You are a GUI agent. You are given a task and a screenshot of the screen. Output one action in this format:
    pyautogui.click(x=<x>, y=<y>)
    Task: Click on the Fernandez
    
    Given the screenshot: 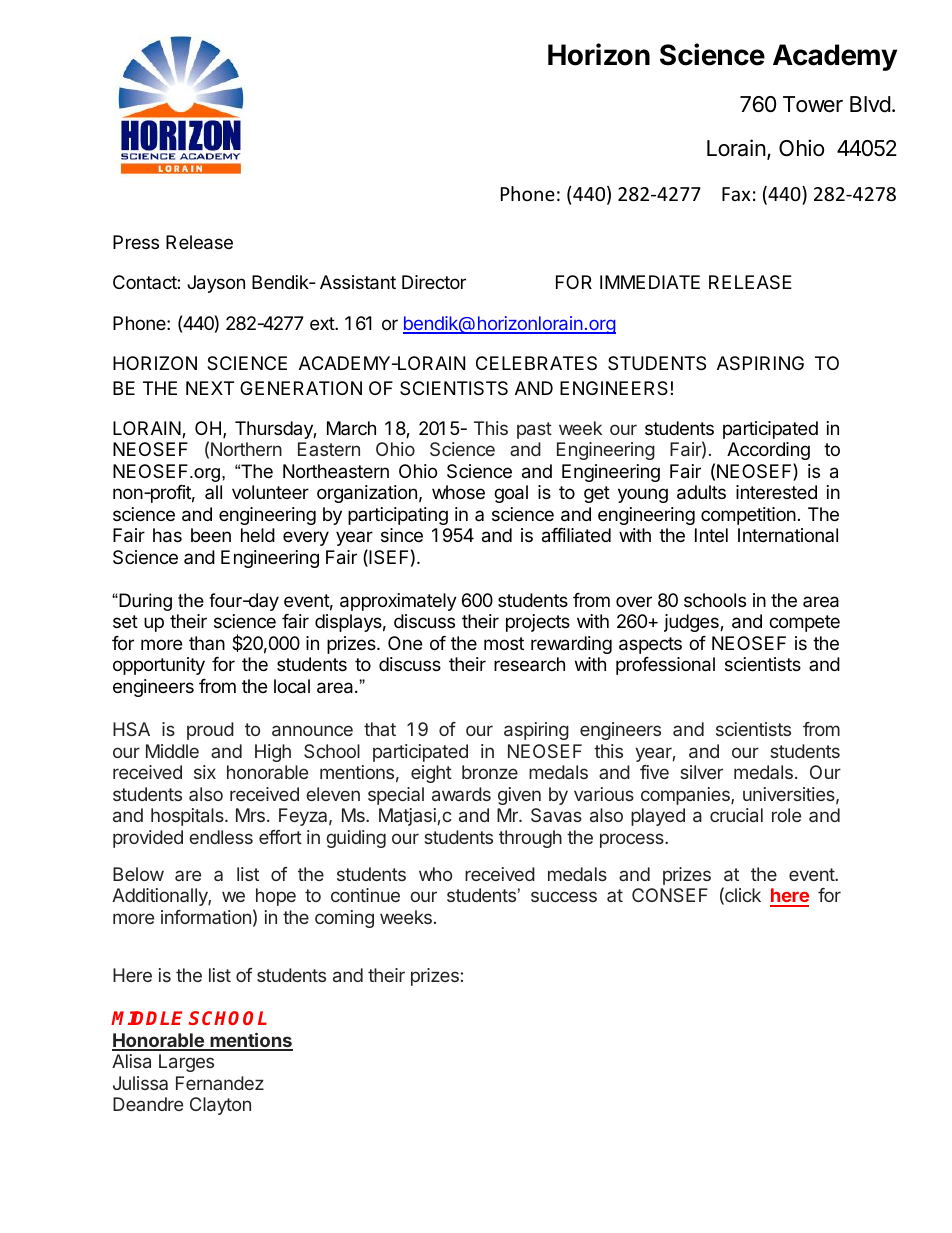 What is the action you would take?
    pyautogui.click(x=220, y=1083)
